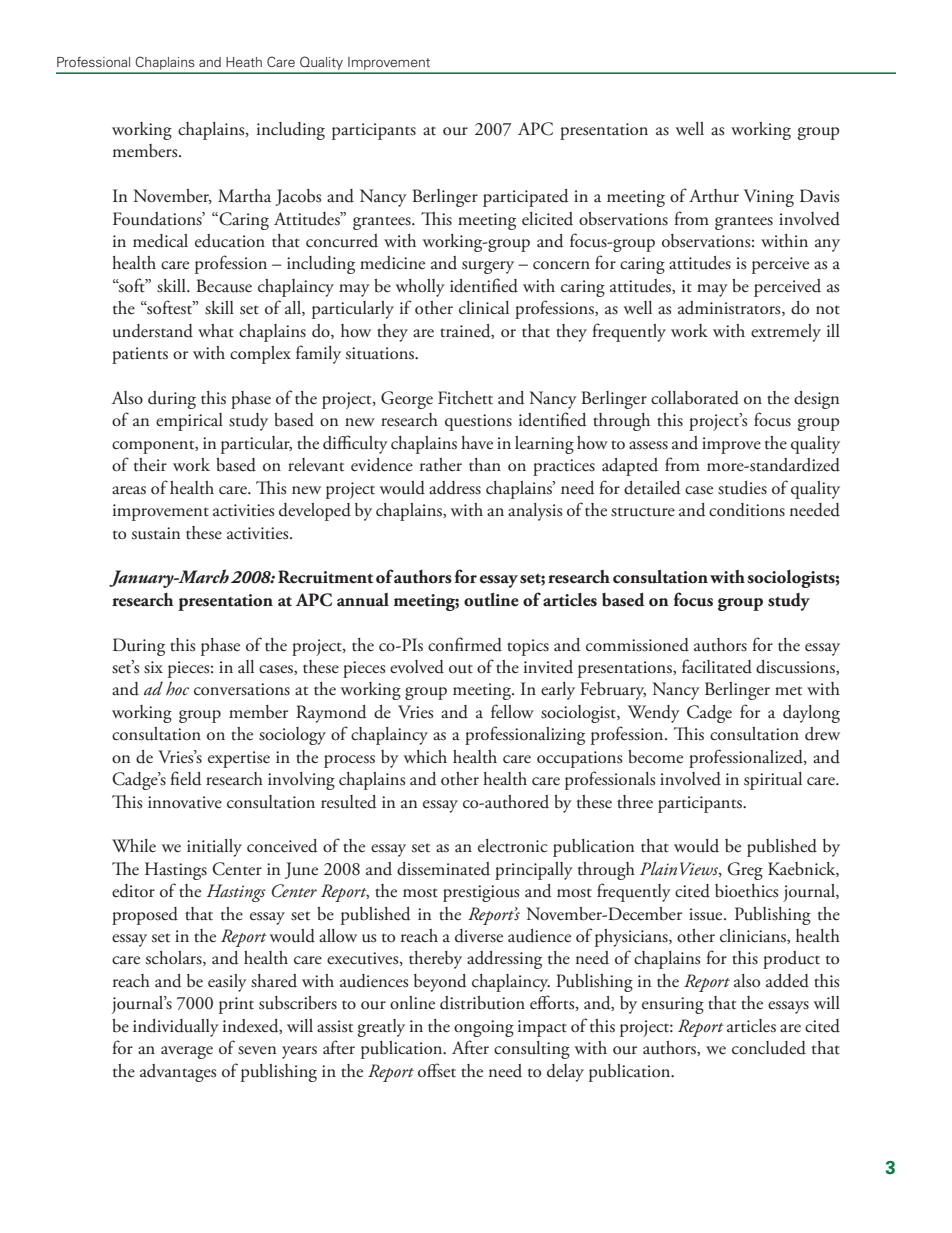  What do you see at coordinates (695, 398) in the image?
I see `collaborated` at bounding box center [695, 398].
